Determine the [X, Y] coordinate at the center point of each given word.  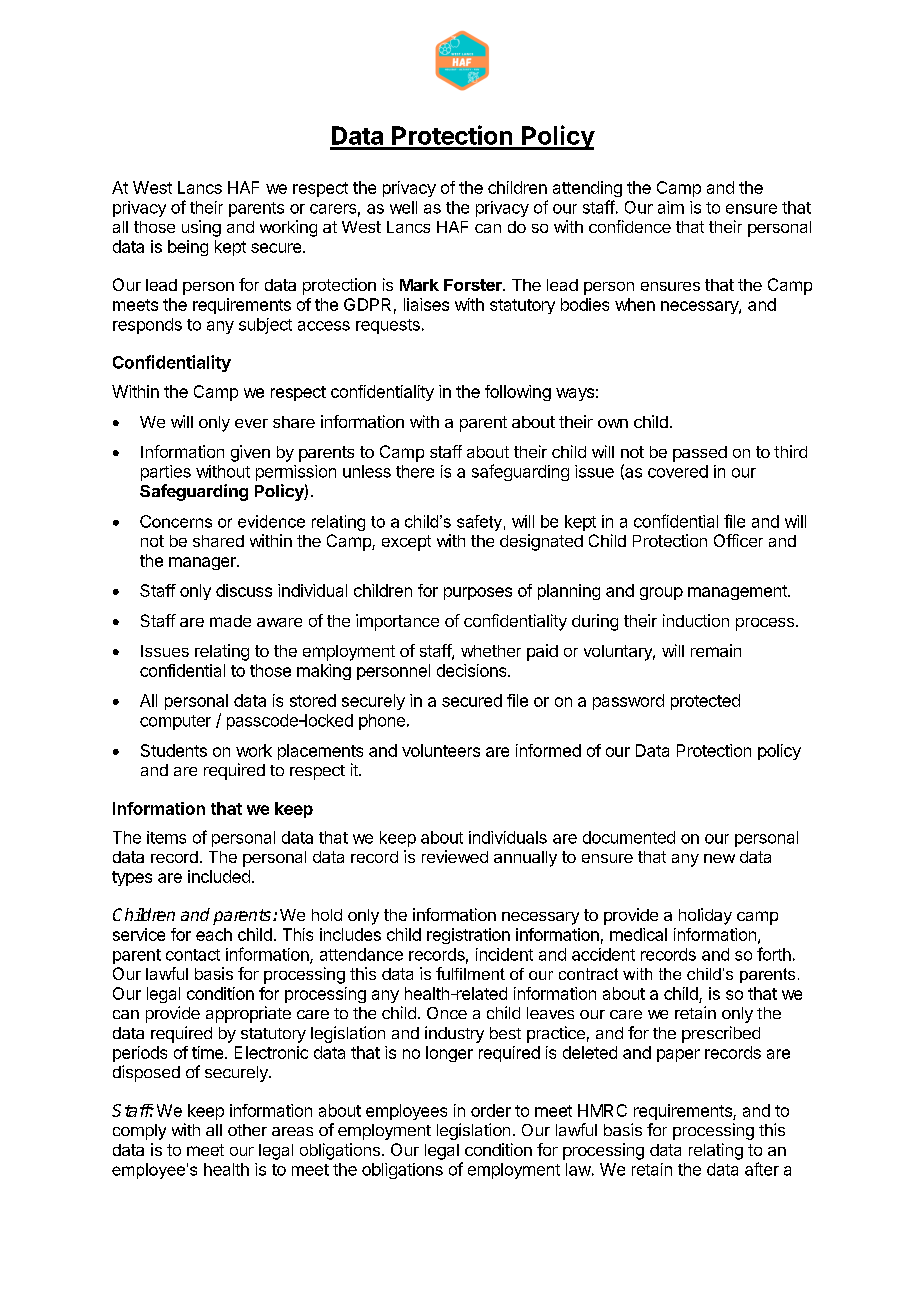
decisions [473, 670]
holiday [705, 916]
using [201, 228]
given [250, 453]
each [214, 934]
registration [468, 936]
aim [671, 207]
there [415, 471]
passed [700, 454]
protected [705, 702]
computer [175, 722]
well [403, 207]
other [247, 1130]
